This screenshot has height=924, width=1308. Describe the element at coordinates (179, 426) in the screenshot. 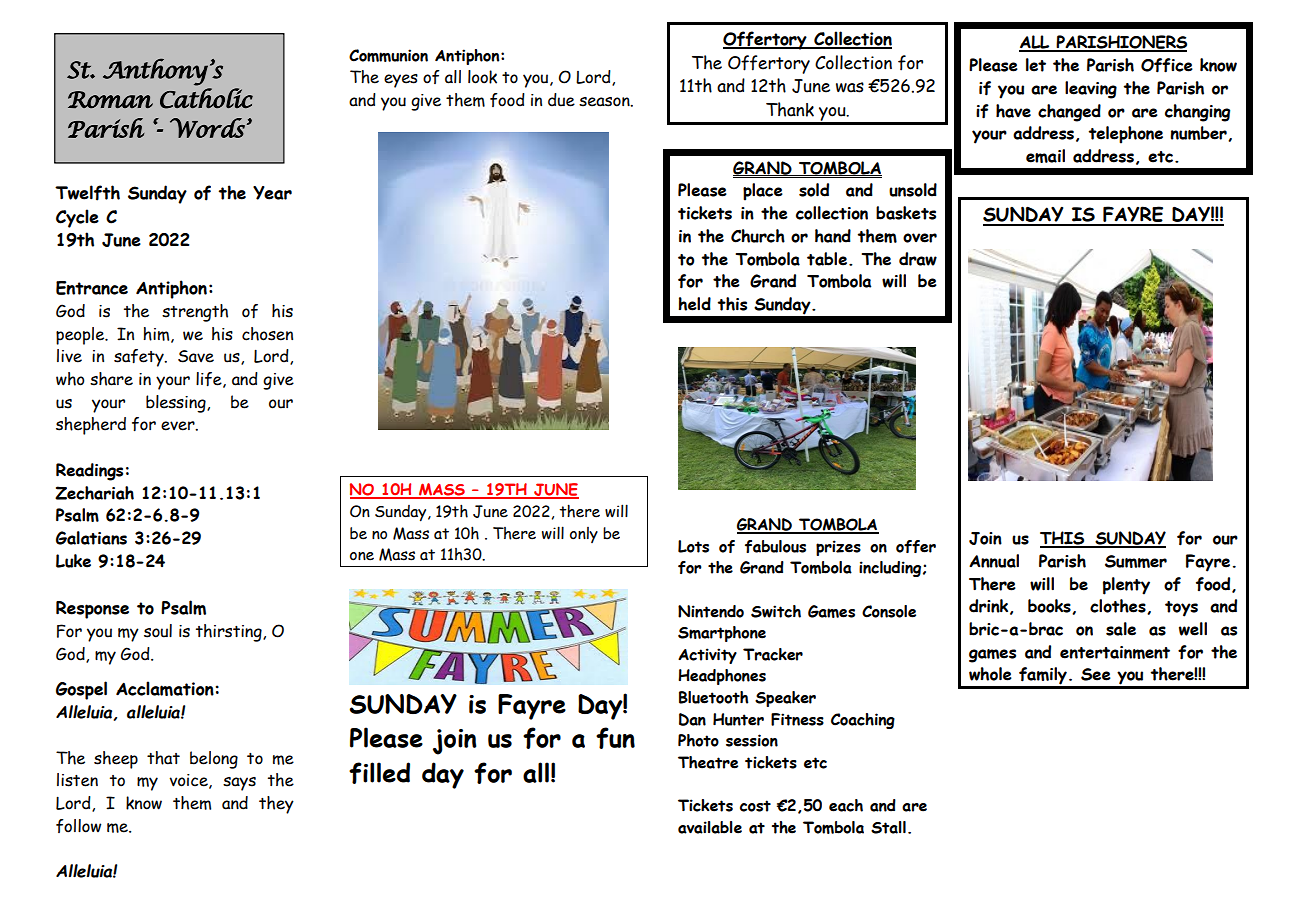

I see `ever` at that location.
